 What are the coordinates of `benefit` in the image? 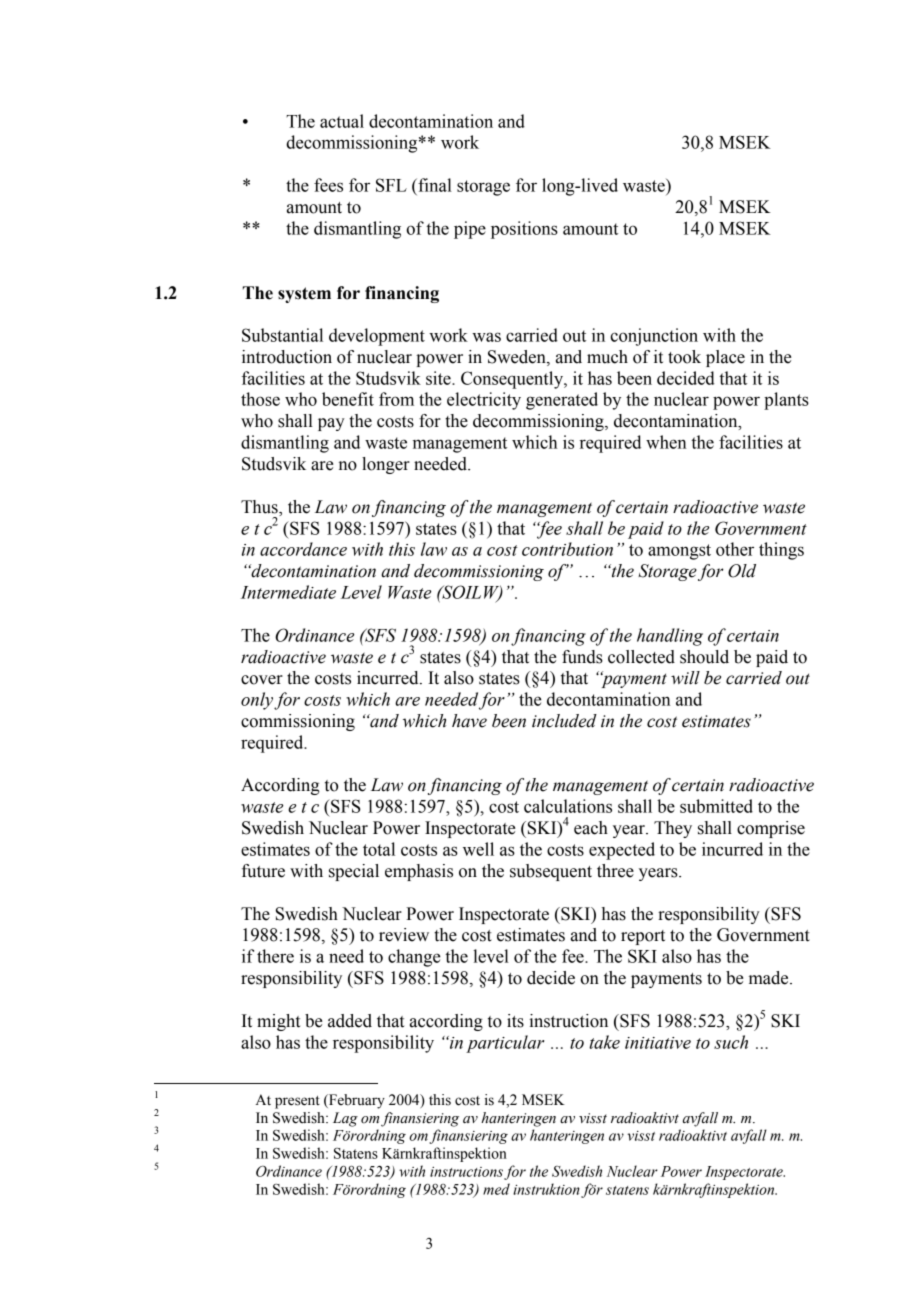 It's located at (348, 399).
